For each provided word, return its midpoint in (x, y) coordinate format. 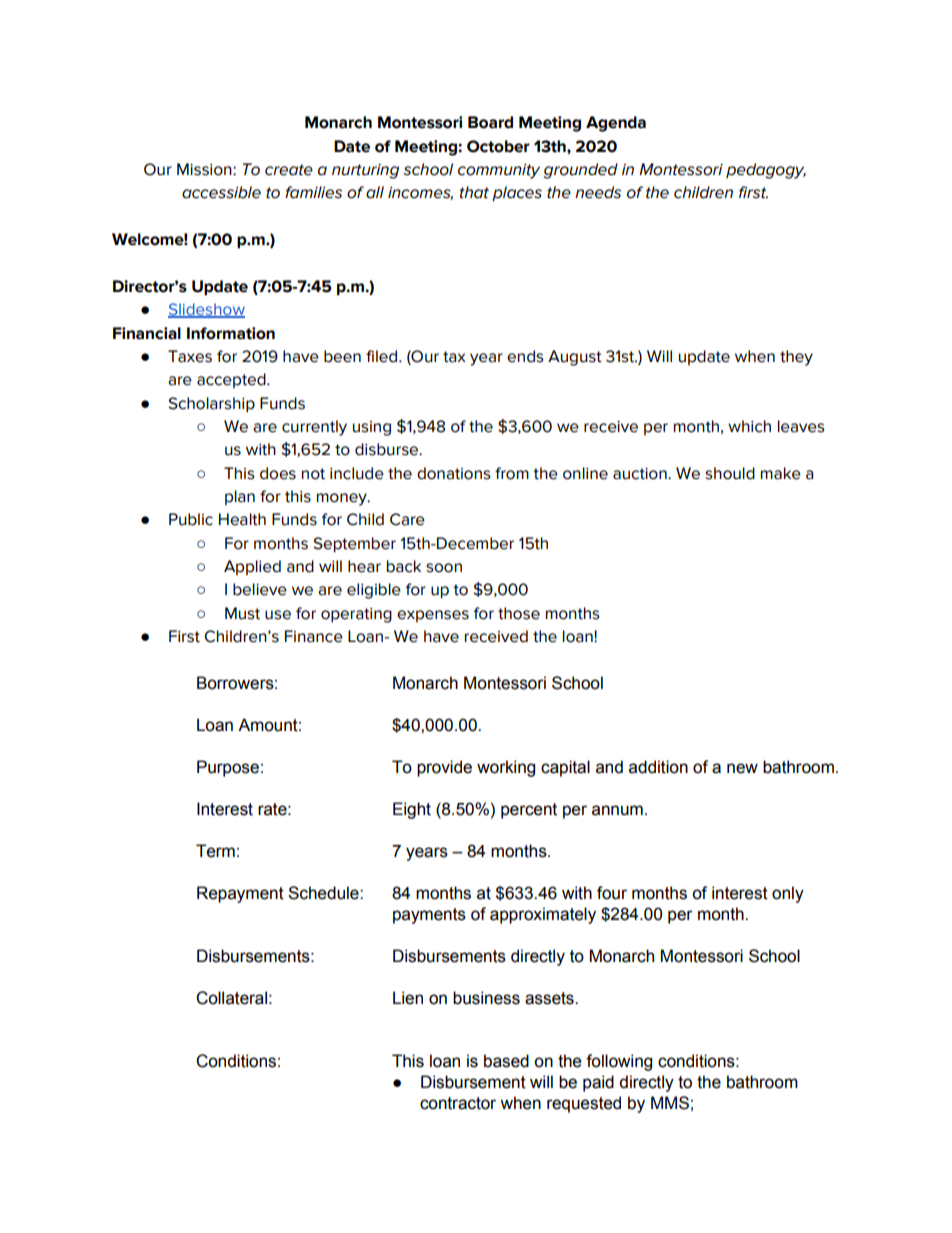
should (730, 473)
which (749, 426)
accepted (232, 380)
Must (242, 613)
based (506, 1061)
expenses (433, 616)
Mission (205, 169)
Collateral (231, 998)
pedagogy (766, 171)
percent (529, 811)
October (498, 146)
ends (525, 356)
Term (215, 851)
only (788, 894)
